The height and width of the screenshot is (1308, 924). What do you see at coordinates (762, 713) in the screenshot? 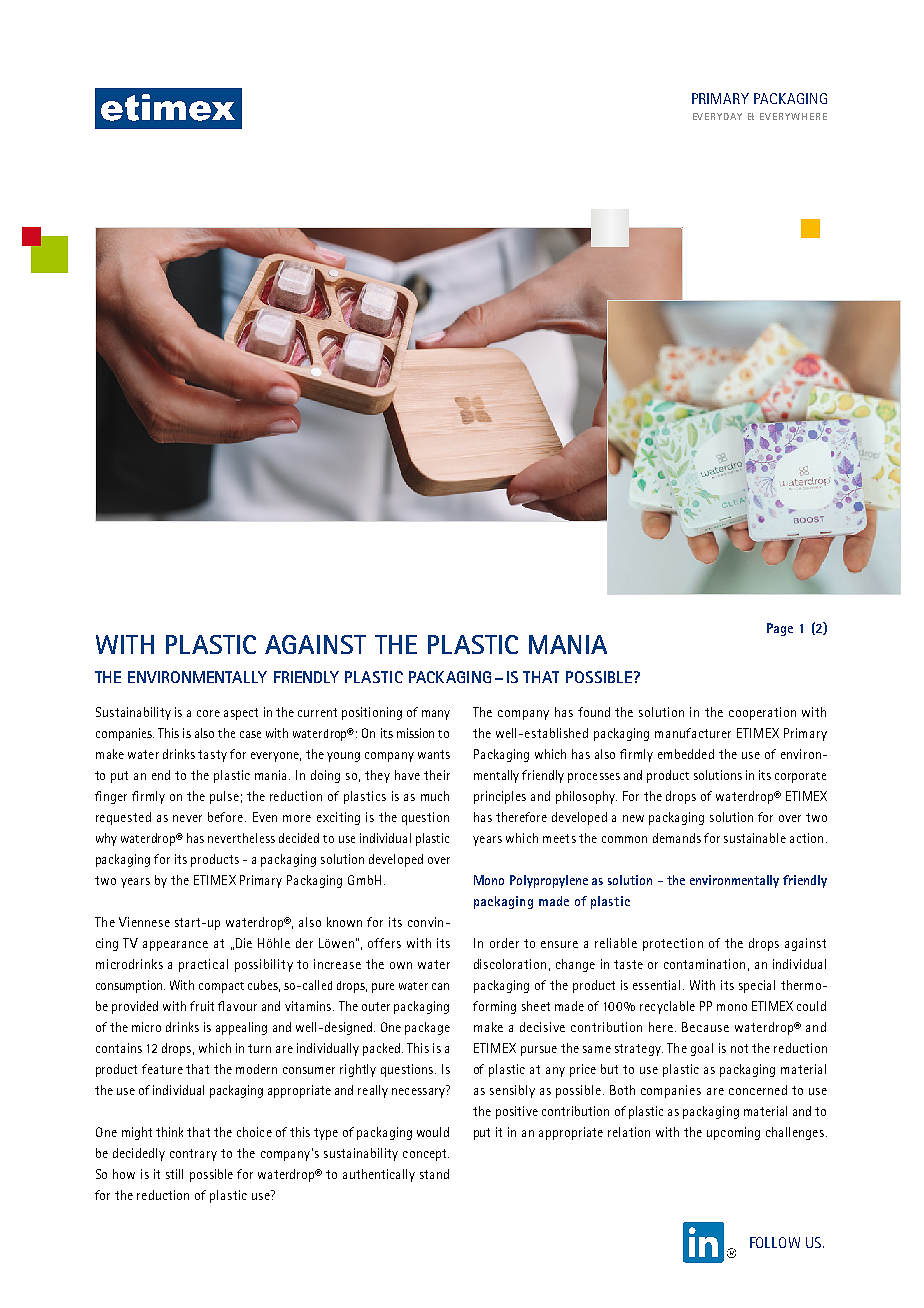
I see `cooperation` at bounding box center [762, 713].
